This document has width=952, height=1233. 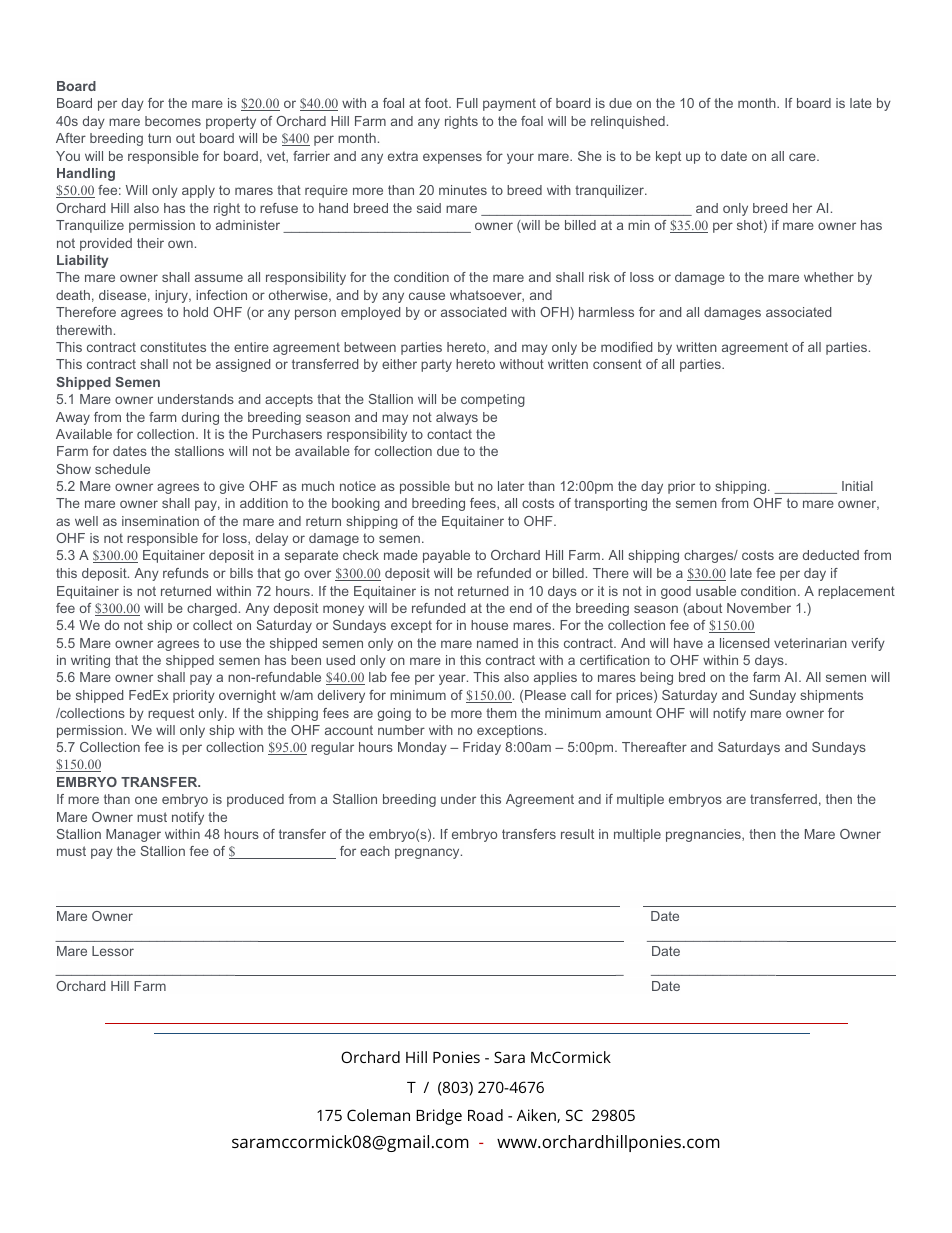 What do you see at coordinates (452, 158) in the document?
I see `expenses` at bounding box center [452, 158].
